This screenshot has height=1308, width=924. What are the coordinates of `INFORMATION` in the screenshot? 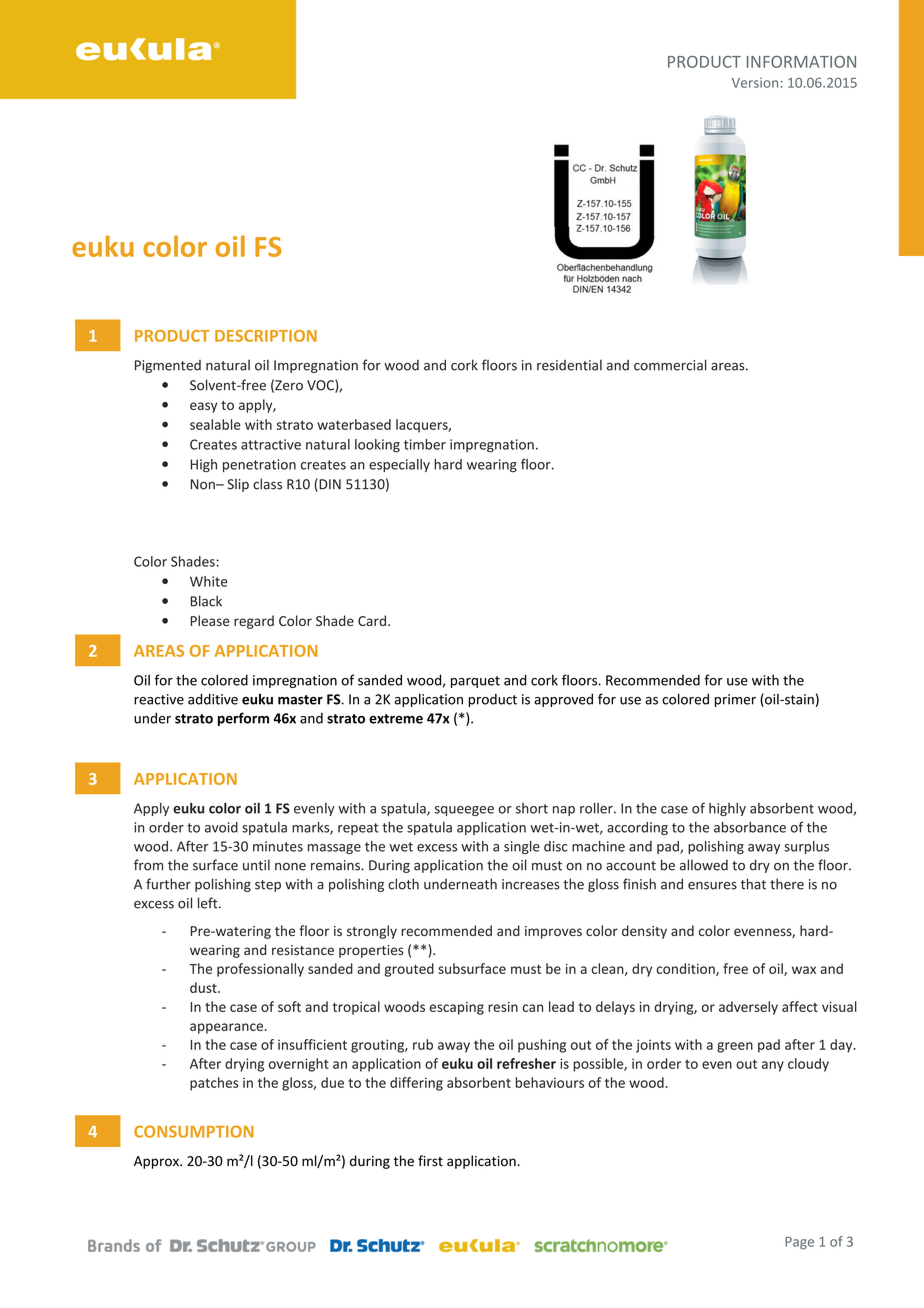 It's located at (801, 62).
